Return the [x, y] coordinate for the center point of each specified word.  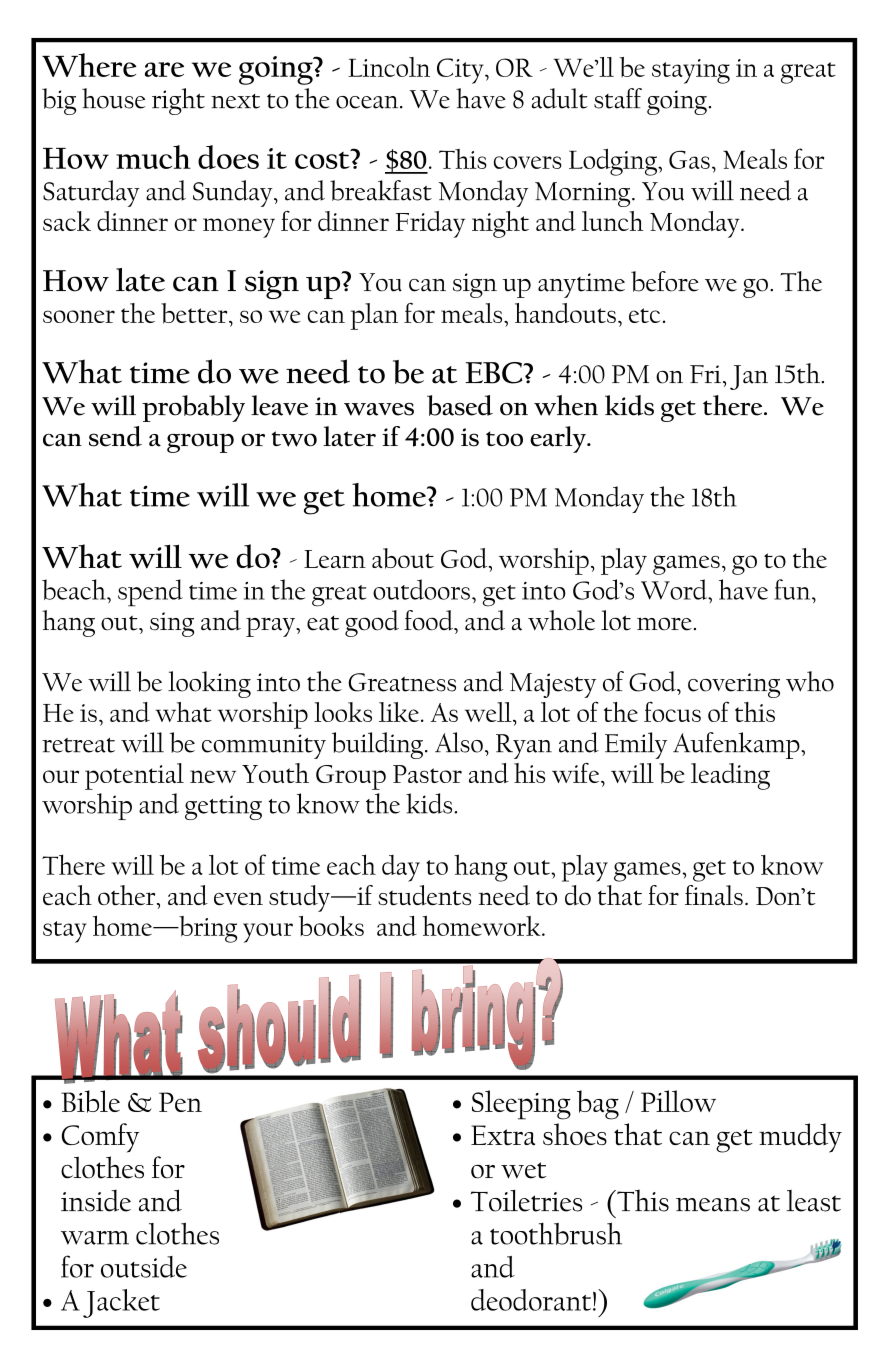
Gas [689, 160]
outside [144, 1267]
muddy [800, 1138]
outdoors [421, 589]
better [195, 313]
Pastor [427, 774]
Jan [749, 377]
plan [374, 316]
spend [150, 593]
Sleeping [521, 1105]
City [461, 71]
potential [134, 776]
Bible [90, 1101]
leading [730, 776]
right [178, 101]
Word [675, 589]
